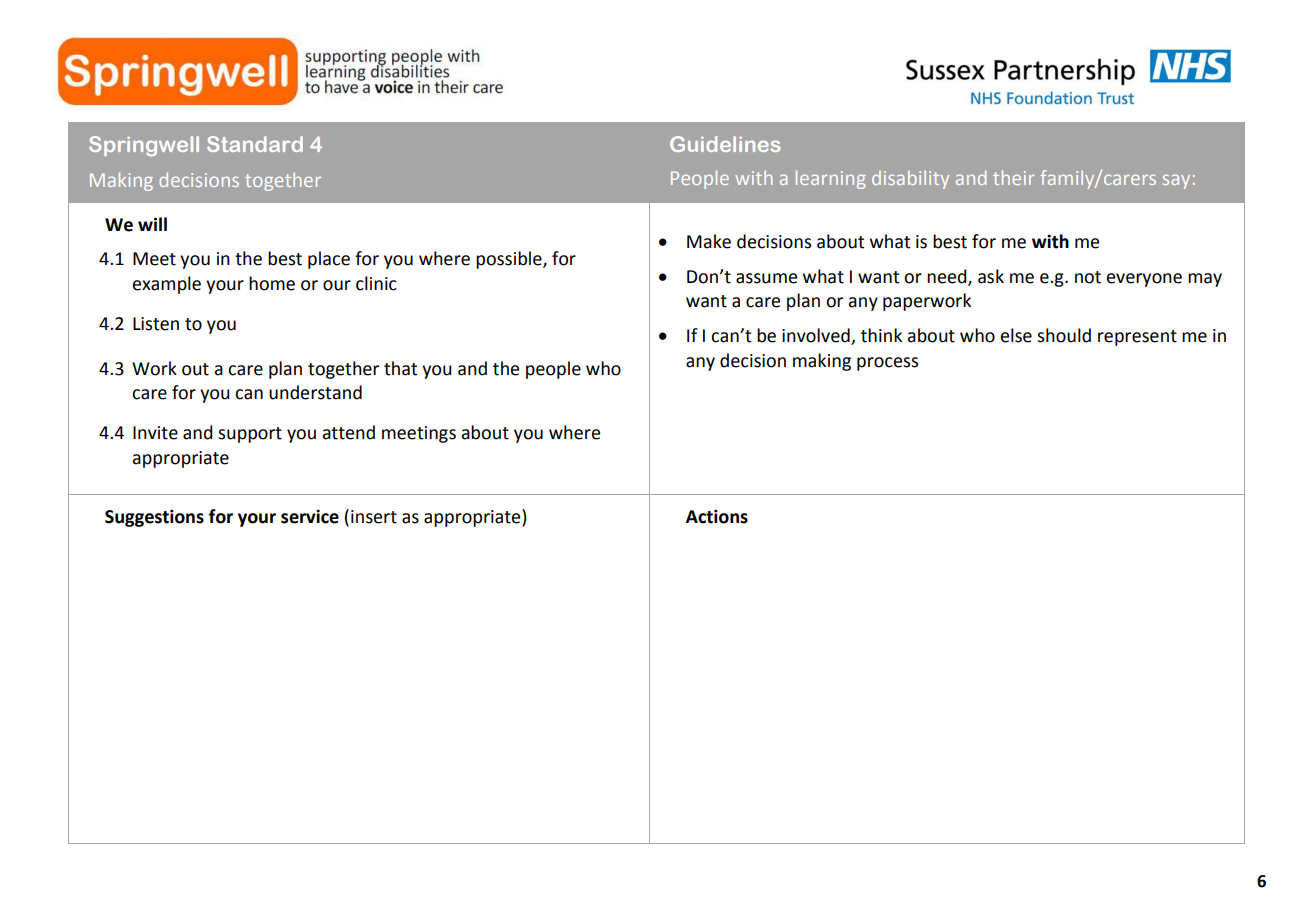 This screenshot has height=924, width=1308. I want to click on Guidelines, so click(725, 144).
